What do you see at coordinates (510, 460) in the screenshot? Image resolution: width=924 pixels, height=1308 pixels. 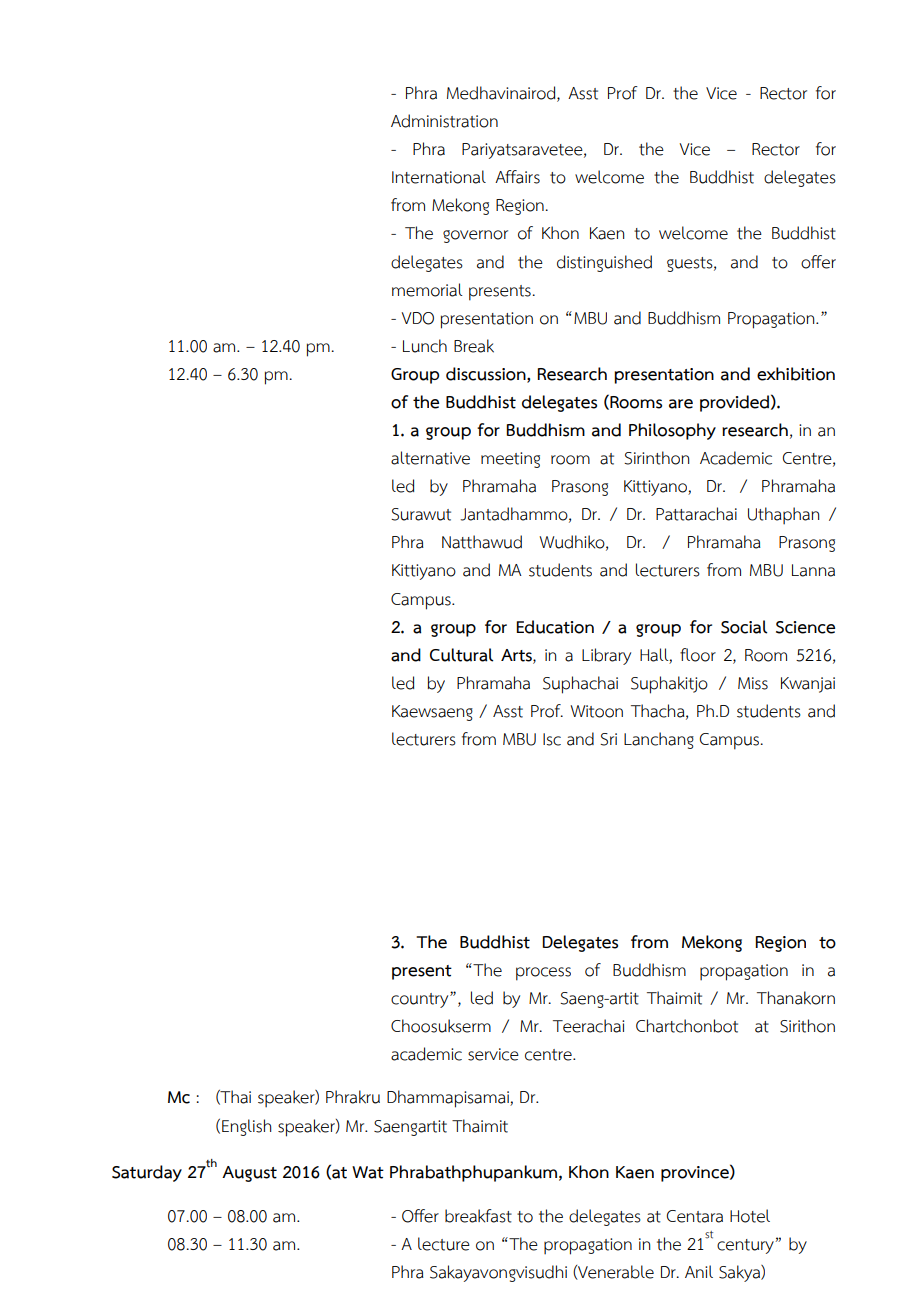 I see `meeting` at bounding box center [510, 460].
